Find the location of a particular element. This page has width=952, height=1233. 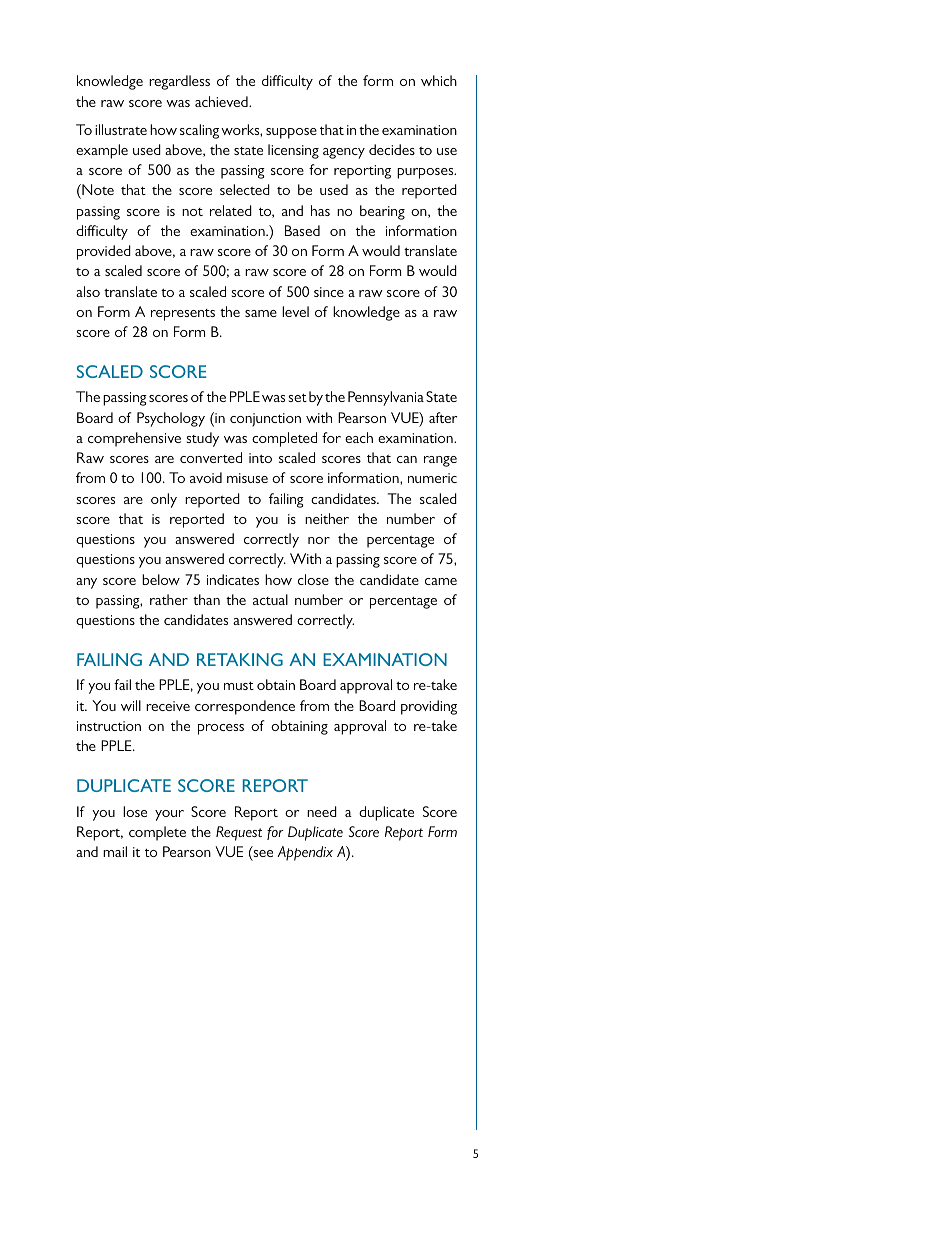

into is located at coordinates (260, 458).
